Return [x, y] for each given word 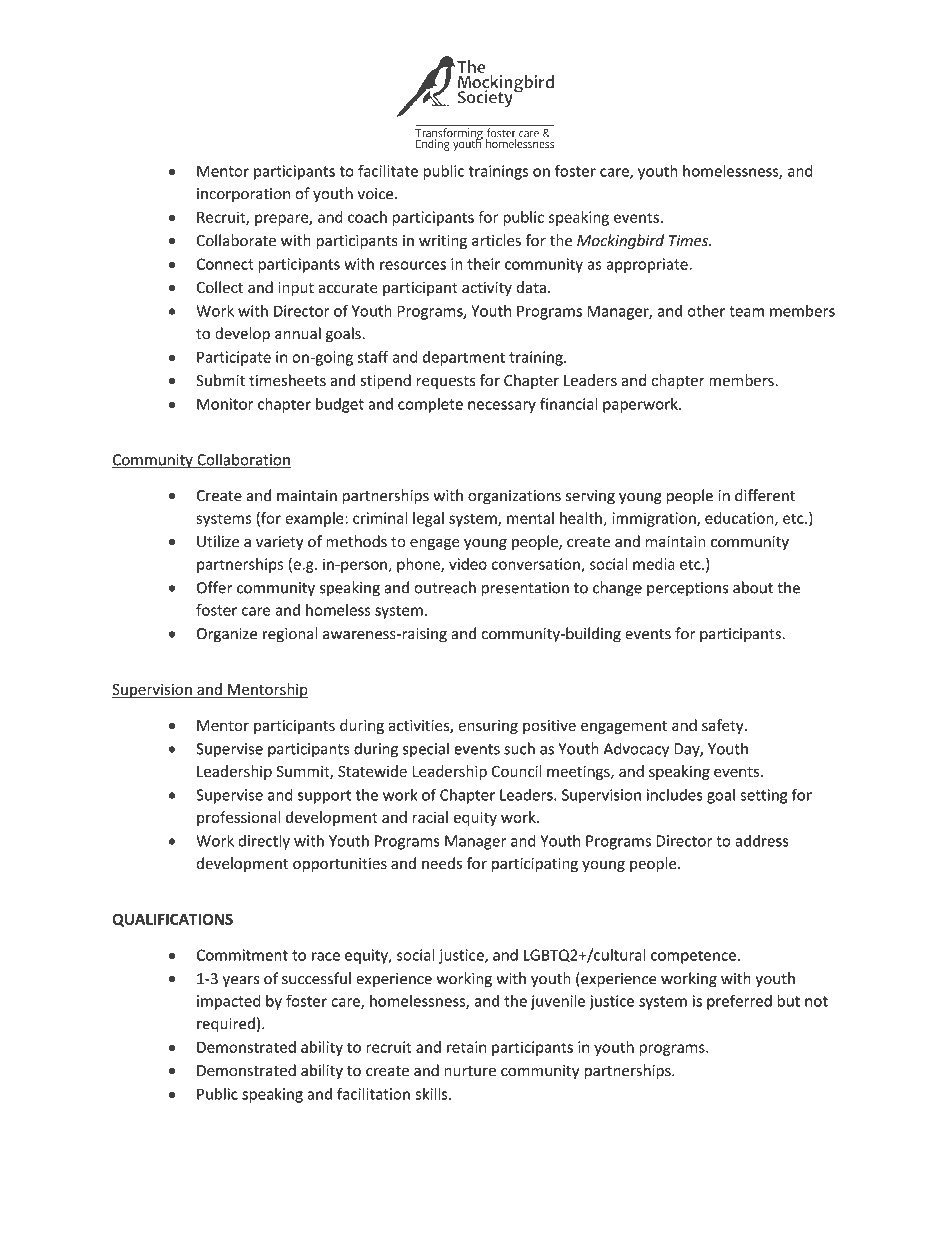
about [753, 587]
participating [535, 865]
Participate [234, 358]
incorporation [243, 195]
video [468, 564]
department [464, 358]
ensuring [488, 727]
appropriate [648, 265]
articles [496, 240]
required [226, 1025]
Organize [227, 635]
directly [264, 842]
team [746, 311]
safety [724, 726]
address [761, 841]
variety [280, 543]
